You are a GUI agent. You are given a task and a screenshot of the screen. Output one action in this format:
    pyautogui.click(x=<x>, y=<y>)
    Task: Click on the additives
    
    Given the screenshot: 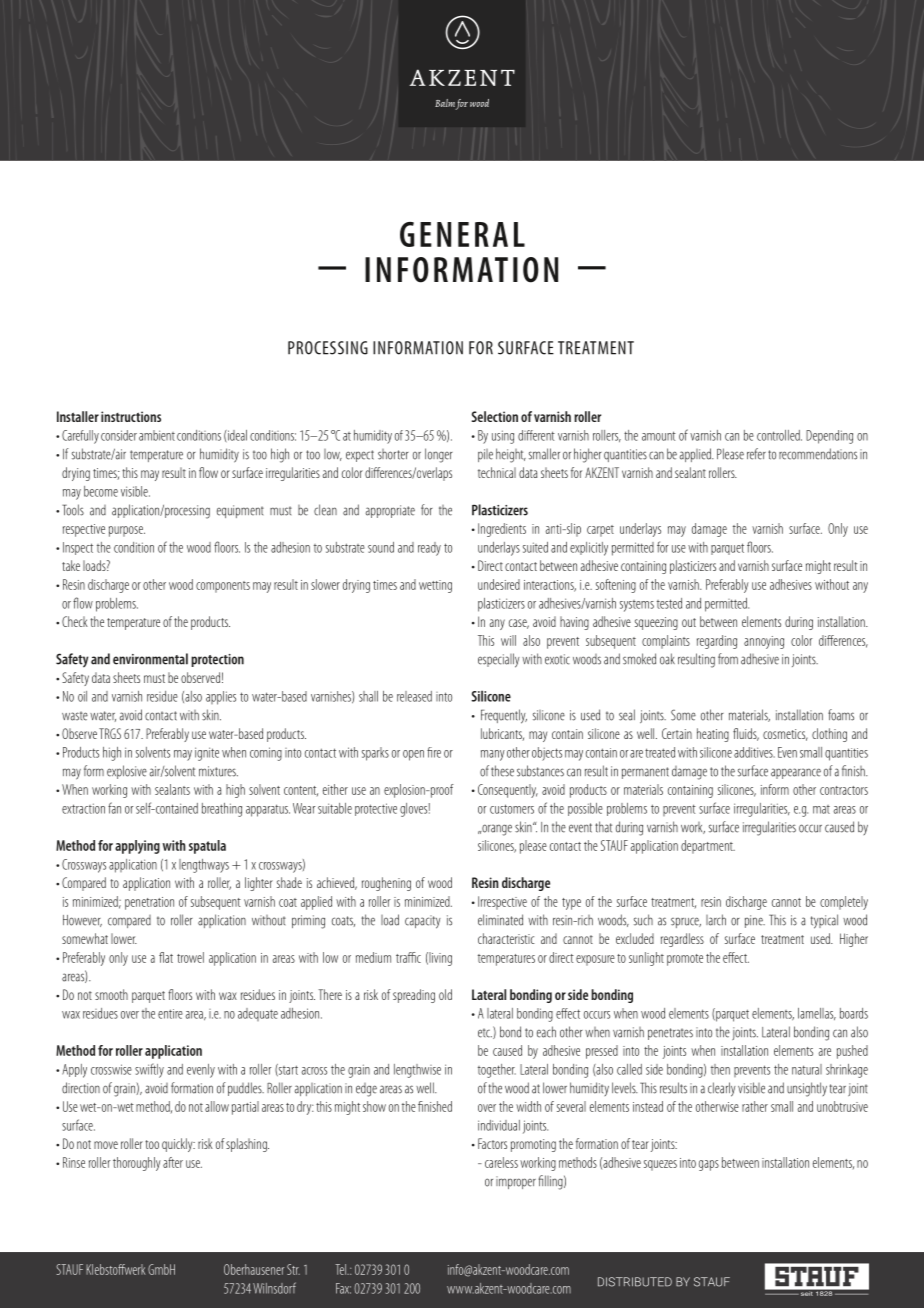 What is the action you would take?
    pyautogui.click(x=754, y=752)
